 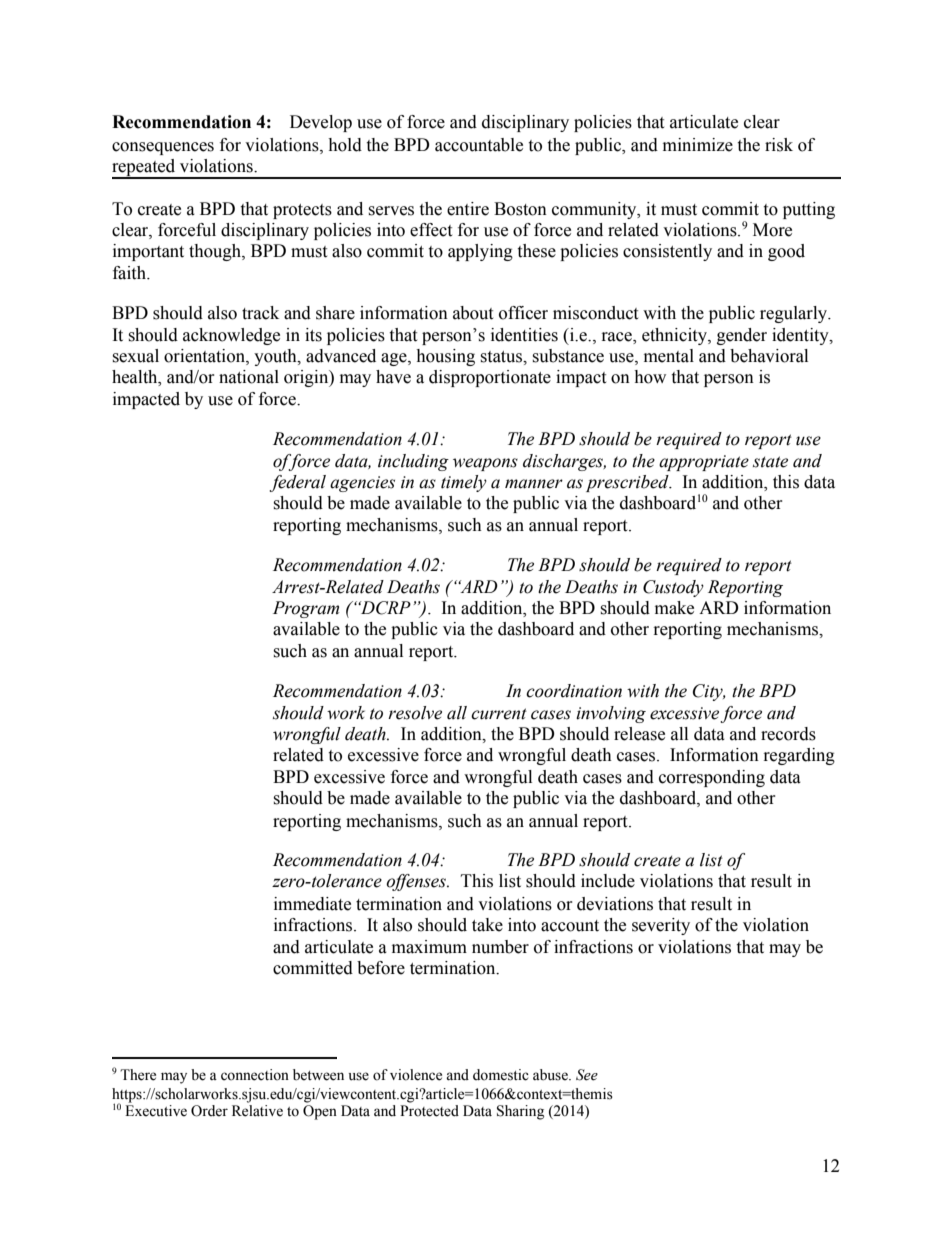 I want to click on federal, so click(x=297, y=483).
